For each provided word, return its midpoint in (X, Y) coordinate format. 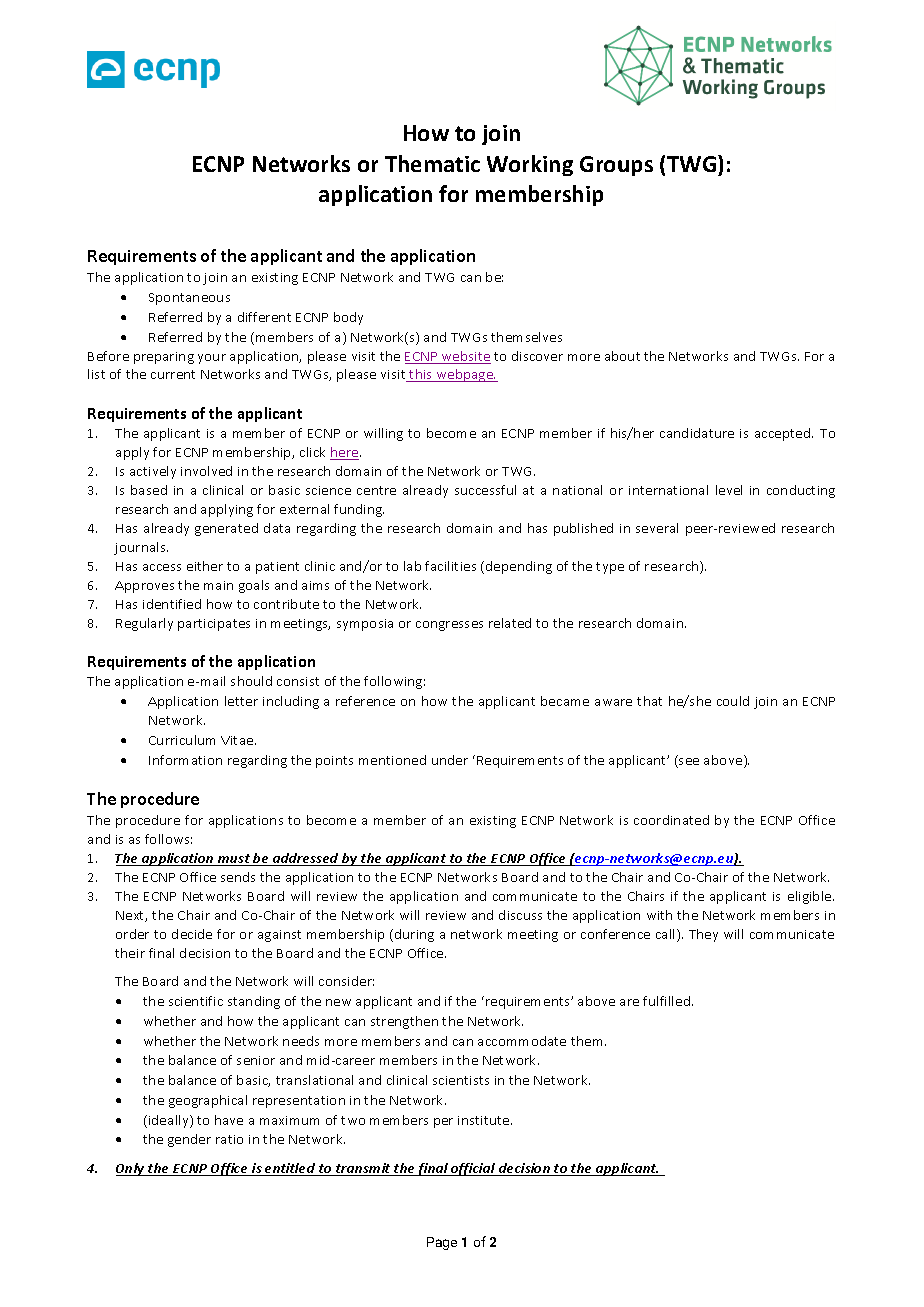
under (450, 760)
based (149, 490)
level (729, 490)
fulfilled (668, 1001)
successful (485, 490)
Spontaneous (189, 299)
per (443, 1123)
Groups (616, 166)
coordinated (671, 820)
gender (189, 1140)
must (234, 860)
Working (530, 165)
